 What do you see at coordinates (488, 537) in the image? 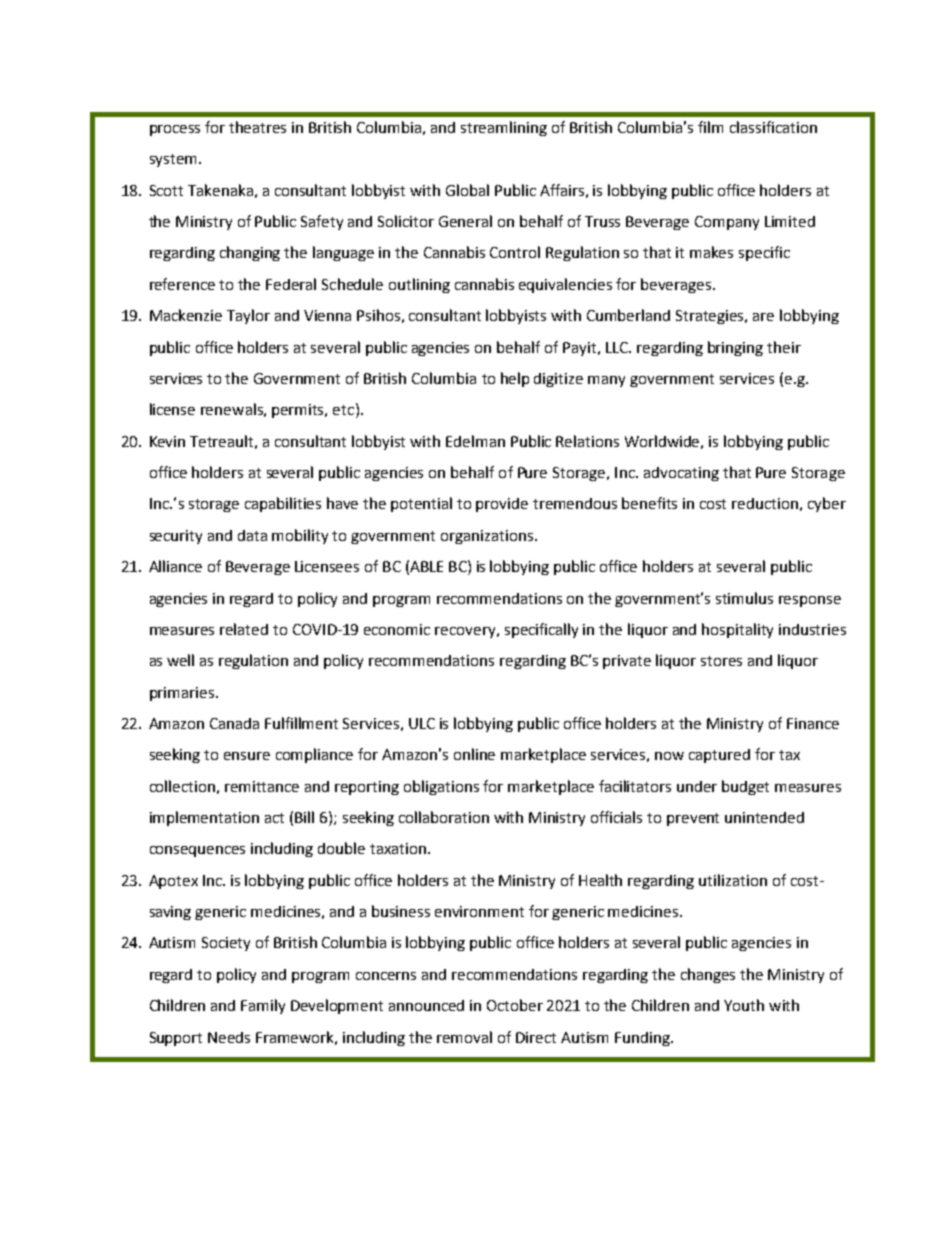
I see `organizations` at bounding box center [488, 537].
